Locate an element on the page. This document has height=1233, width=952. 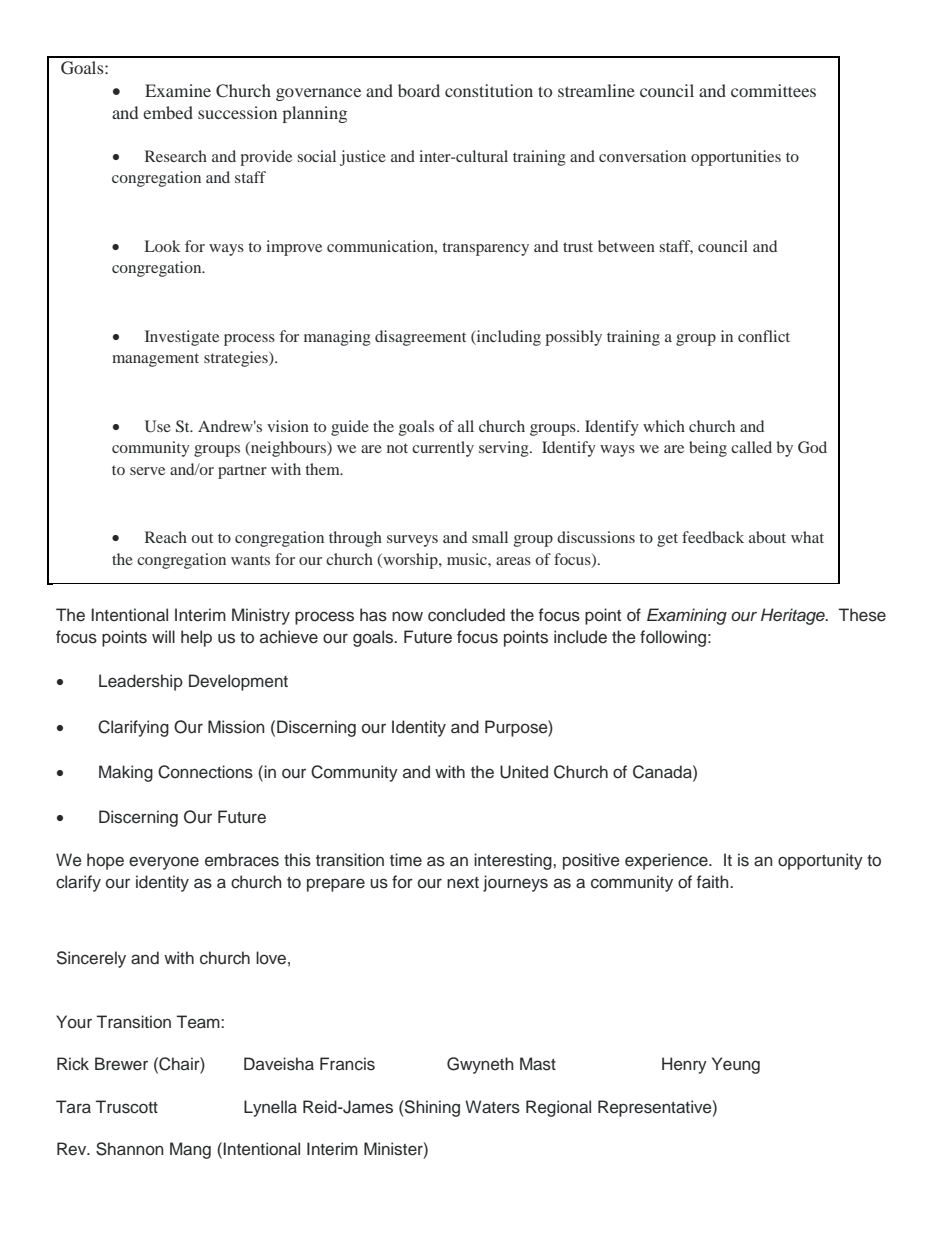
disagreement is located at coordinates (420, 338).
